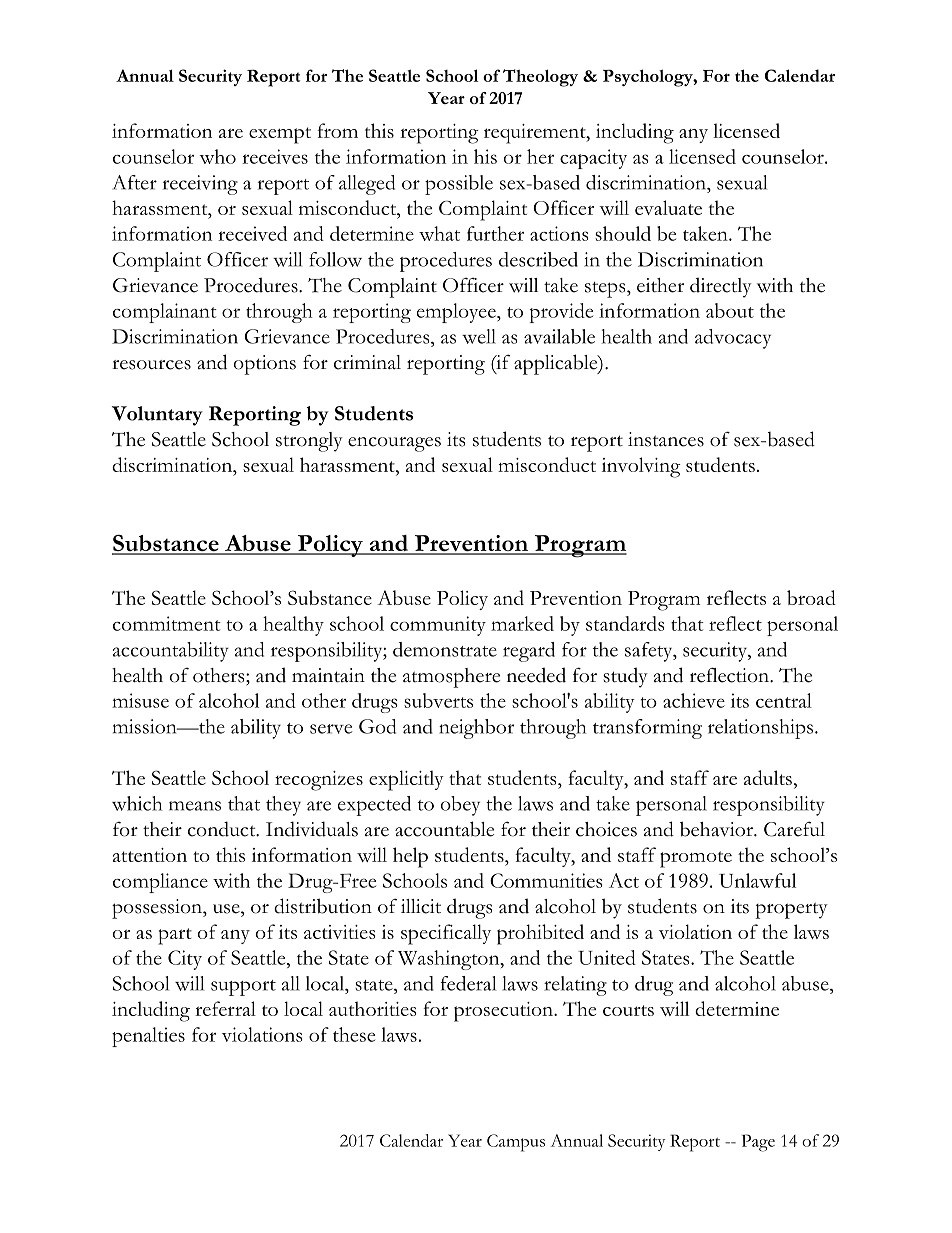 This page has height=1233, width=952. Describe the element at coordinates (157, 416) in the page. I see `Voluntary` at that location.
